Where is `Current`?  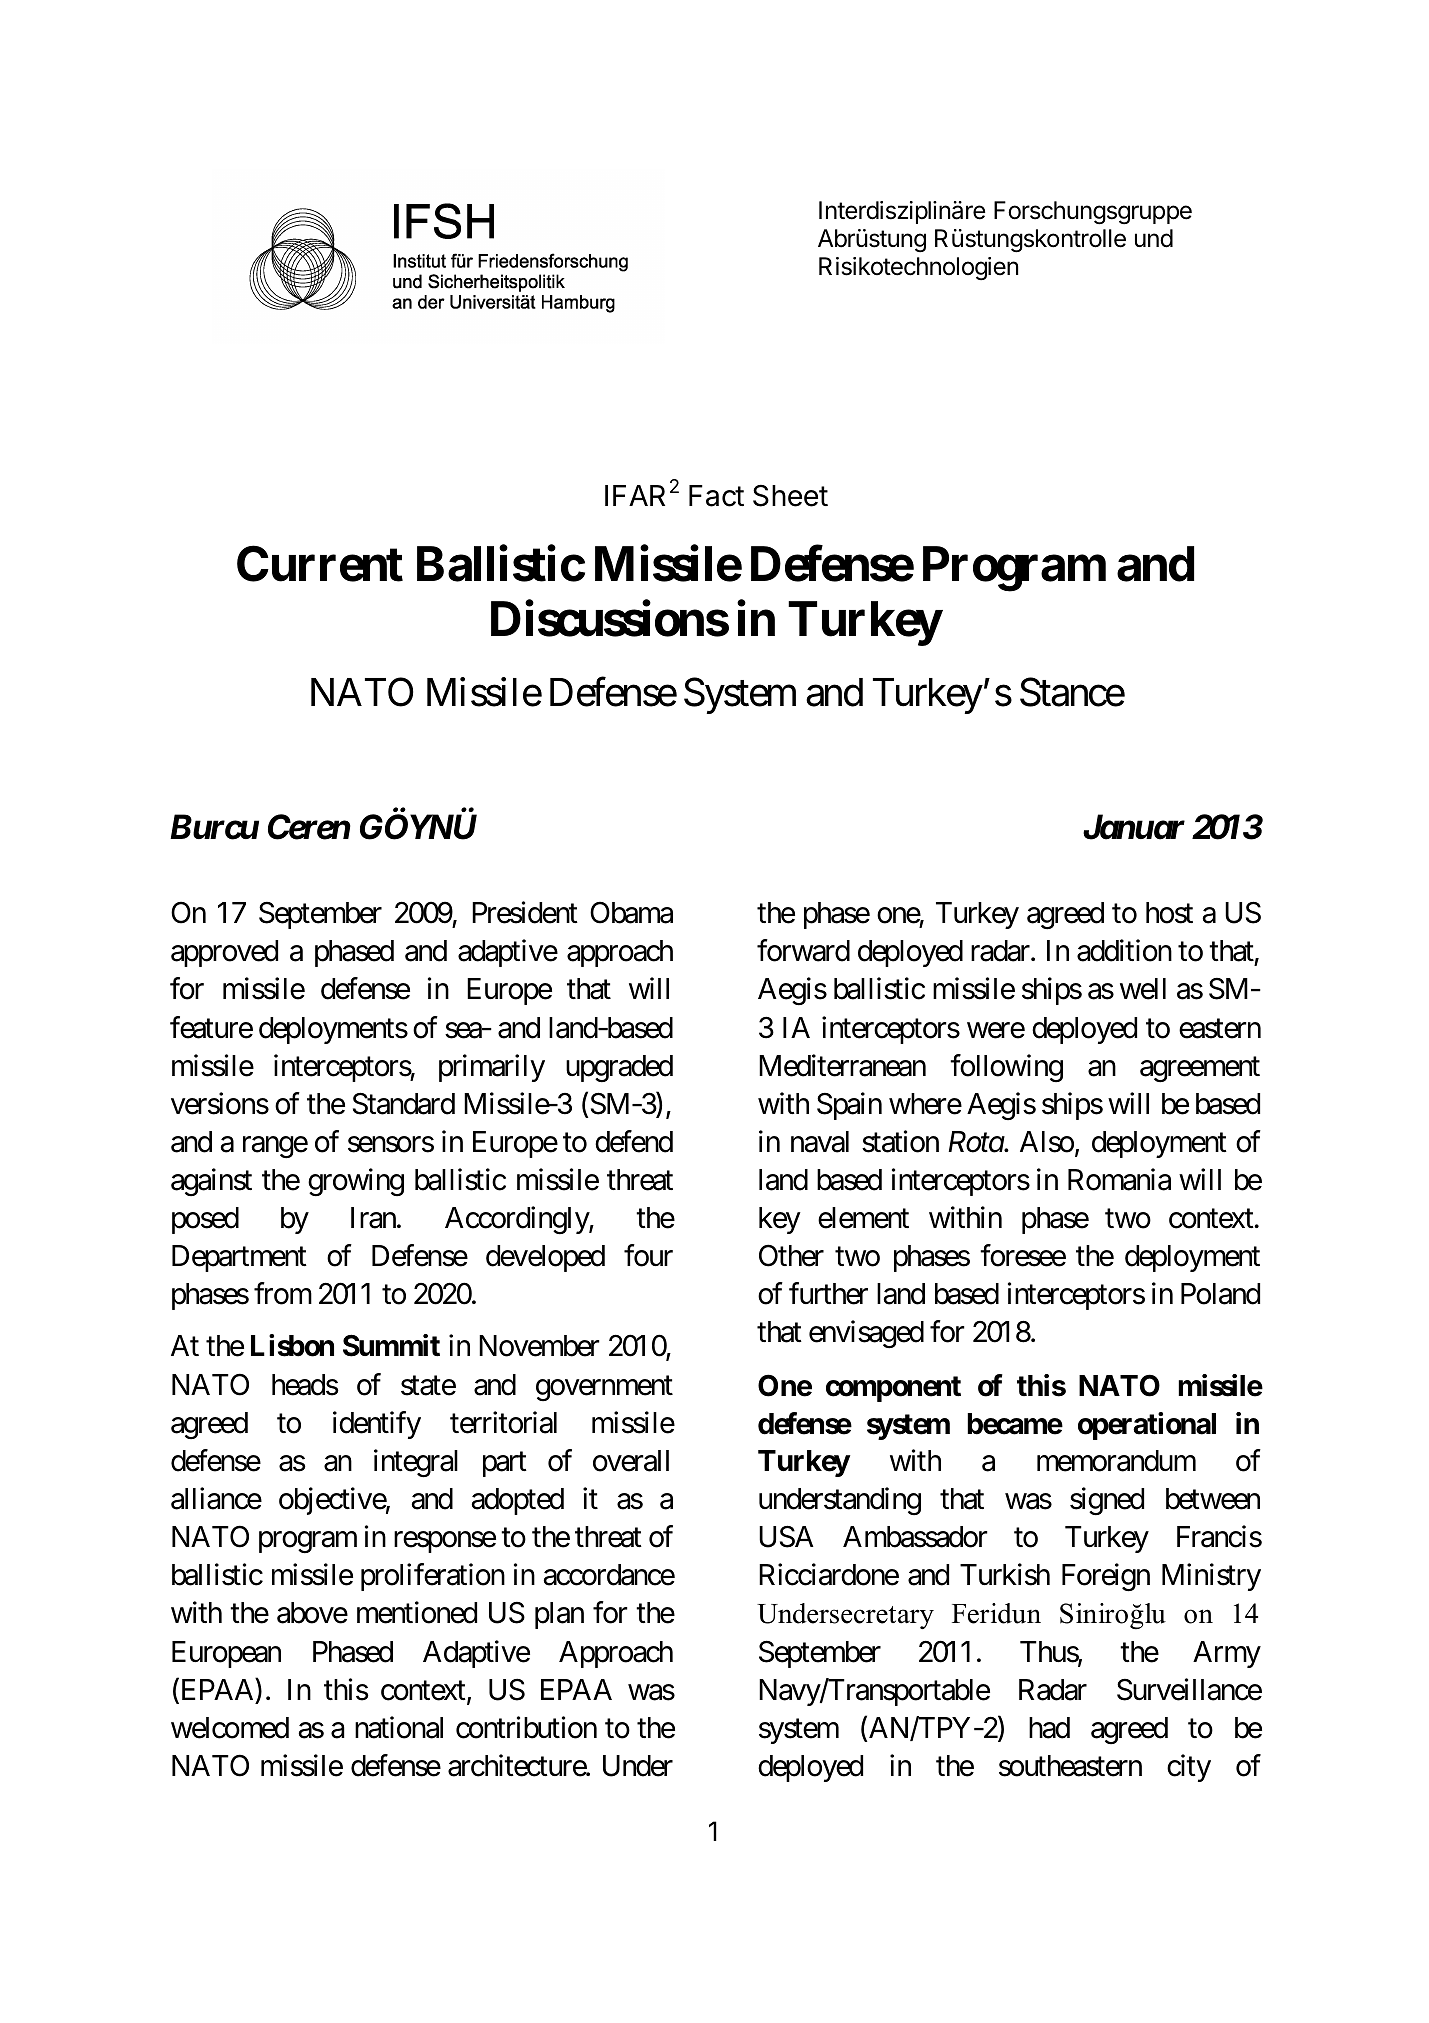 Current is located at coordinates (320, 564).
